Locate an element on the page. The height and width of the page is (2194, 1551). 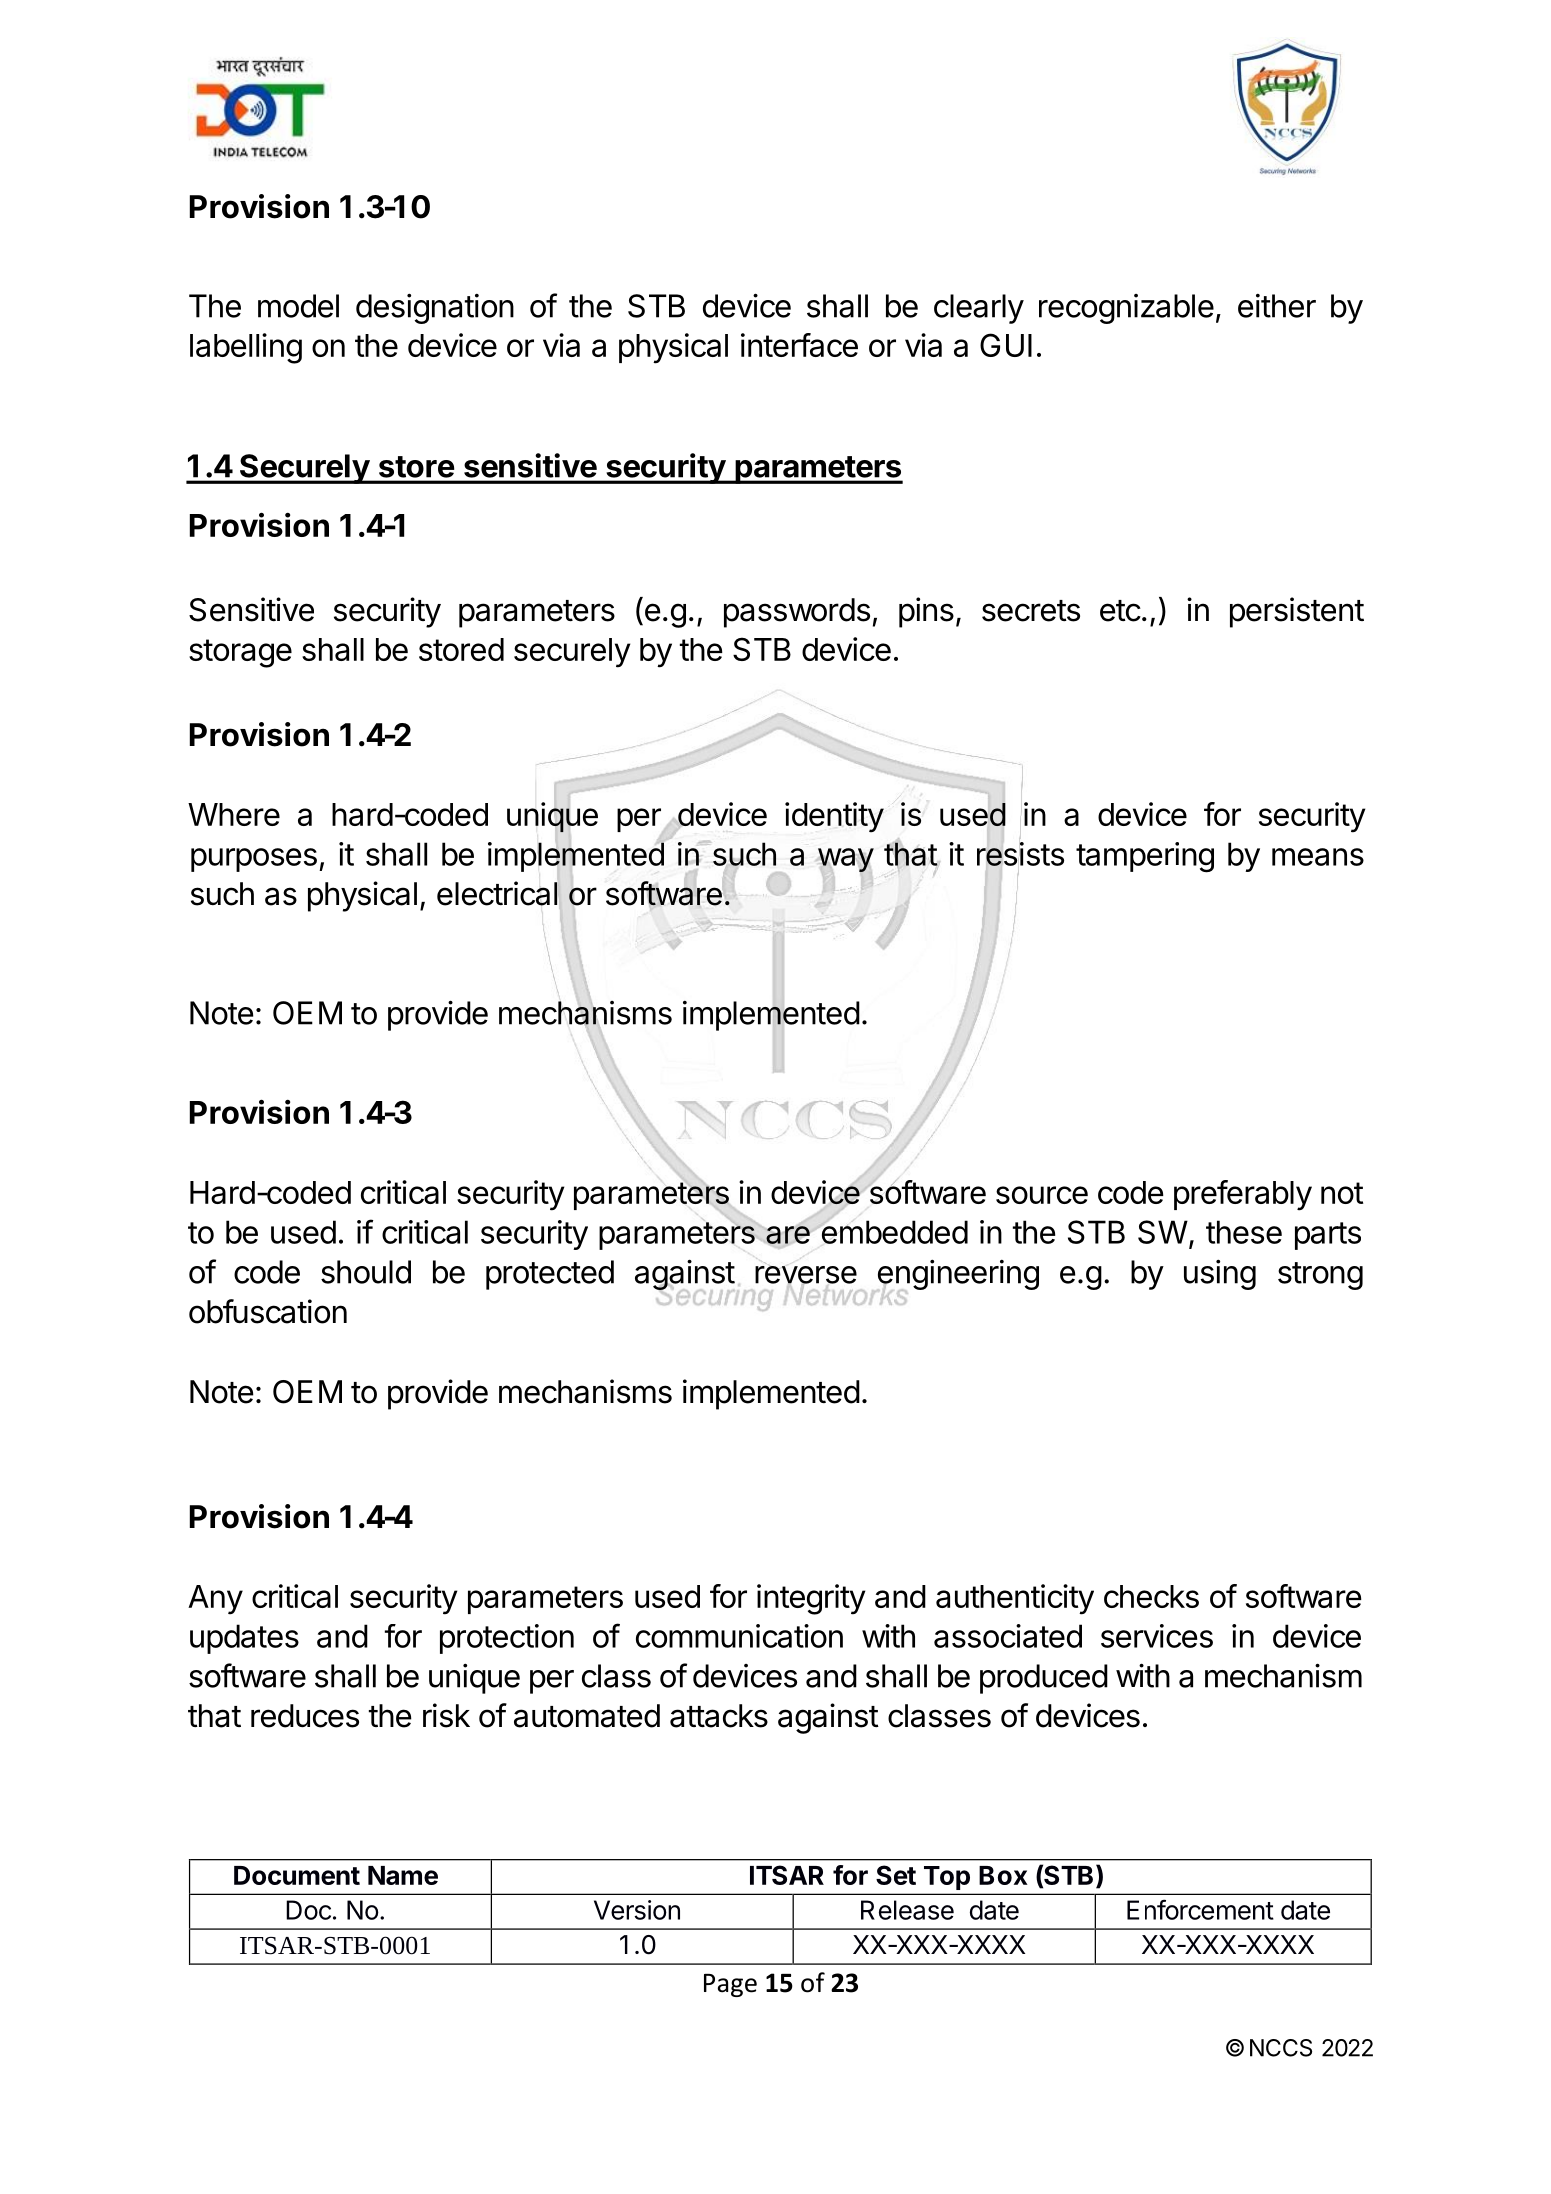
Enforcement is located at coordinates (1200, 1909).
